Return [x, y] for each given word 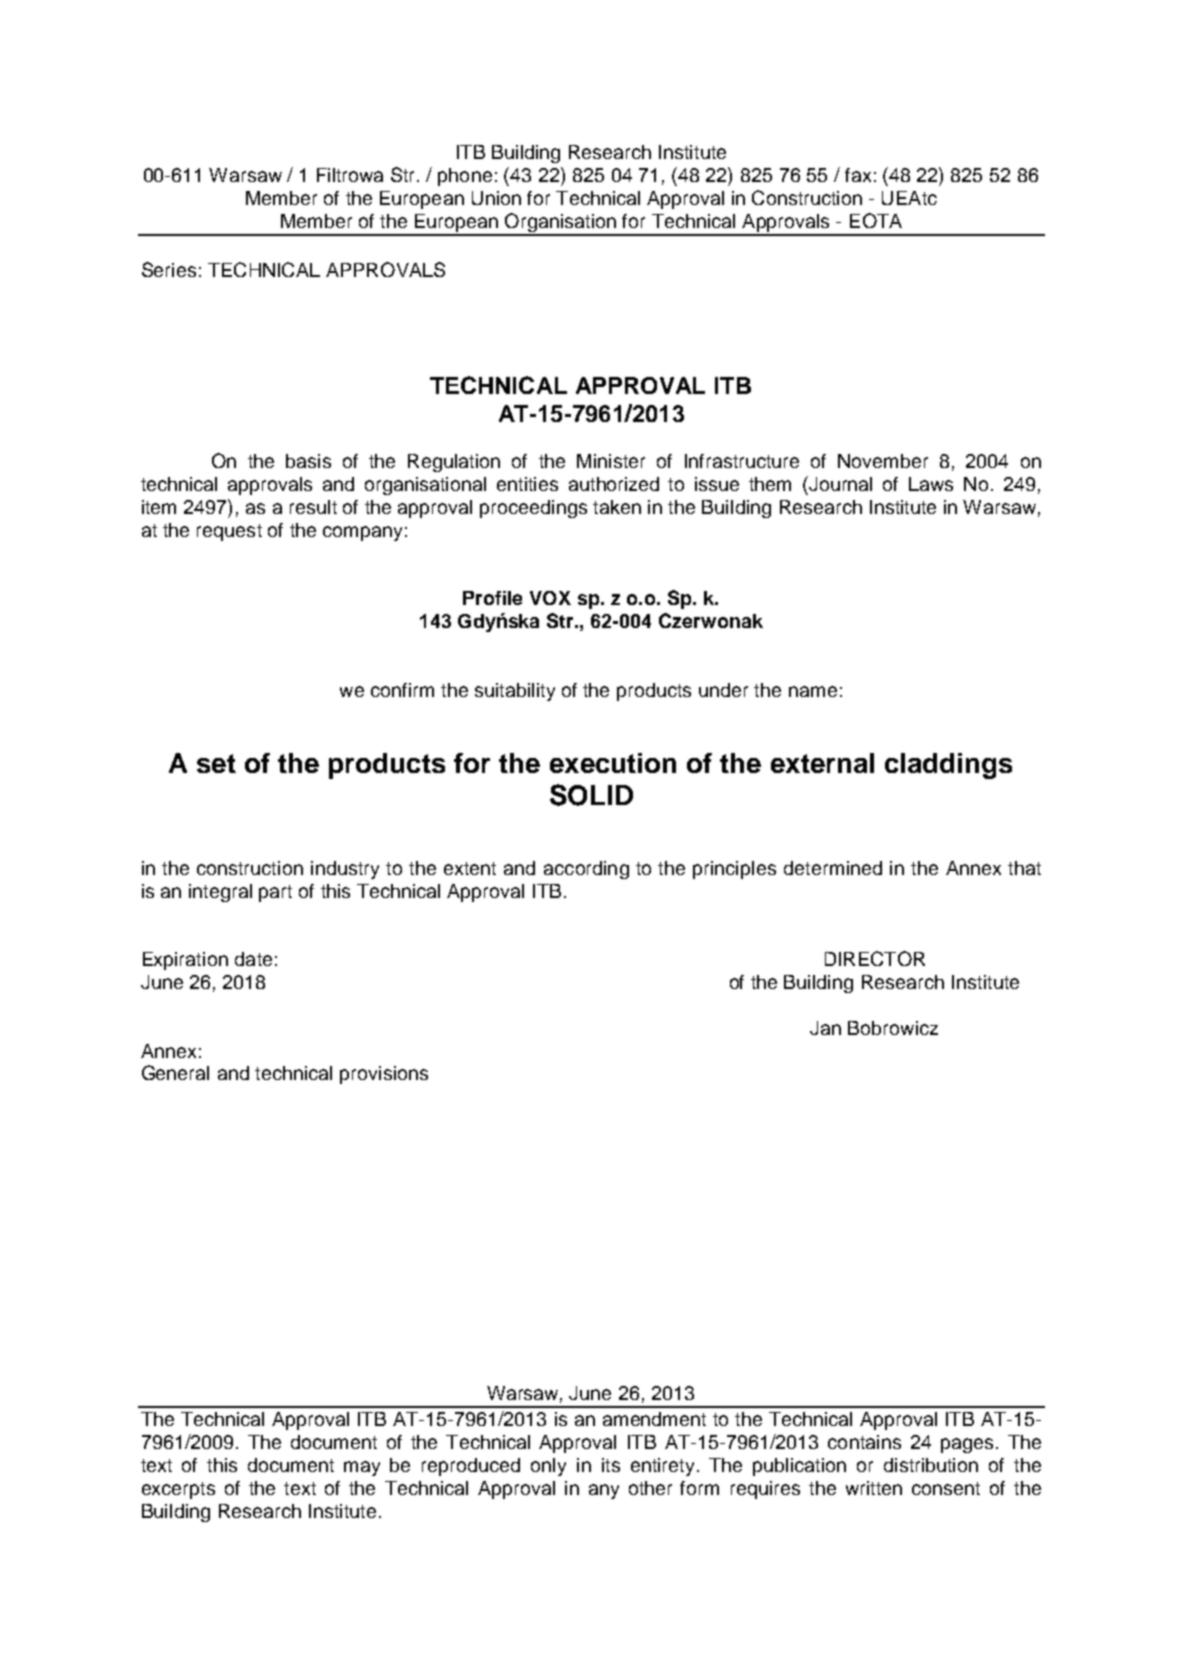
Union [496, 198]
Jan [825, 1028]
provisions [384, 1075]
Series [169, 269]
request [229, 532]
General [175, 1072]
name [813, 691]
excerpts [178, 1490]
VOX [550, 598]
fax [858, 175]
